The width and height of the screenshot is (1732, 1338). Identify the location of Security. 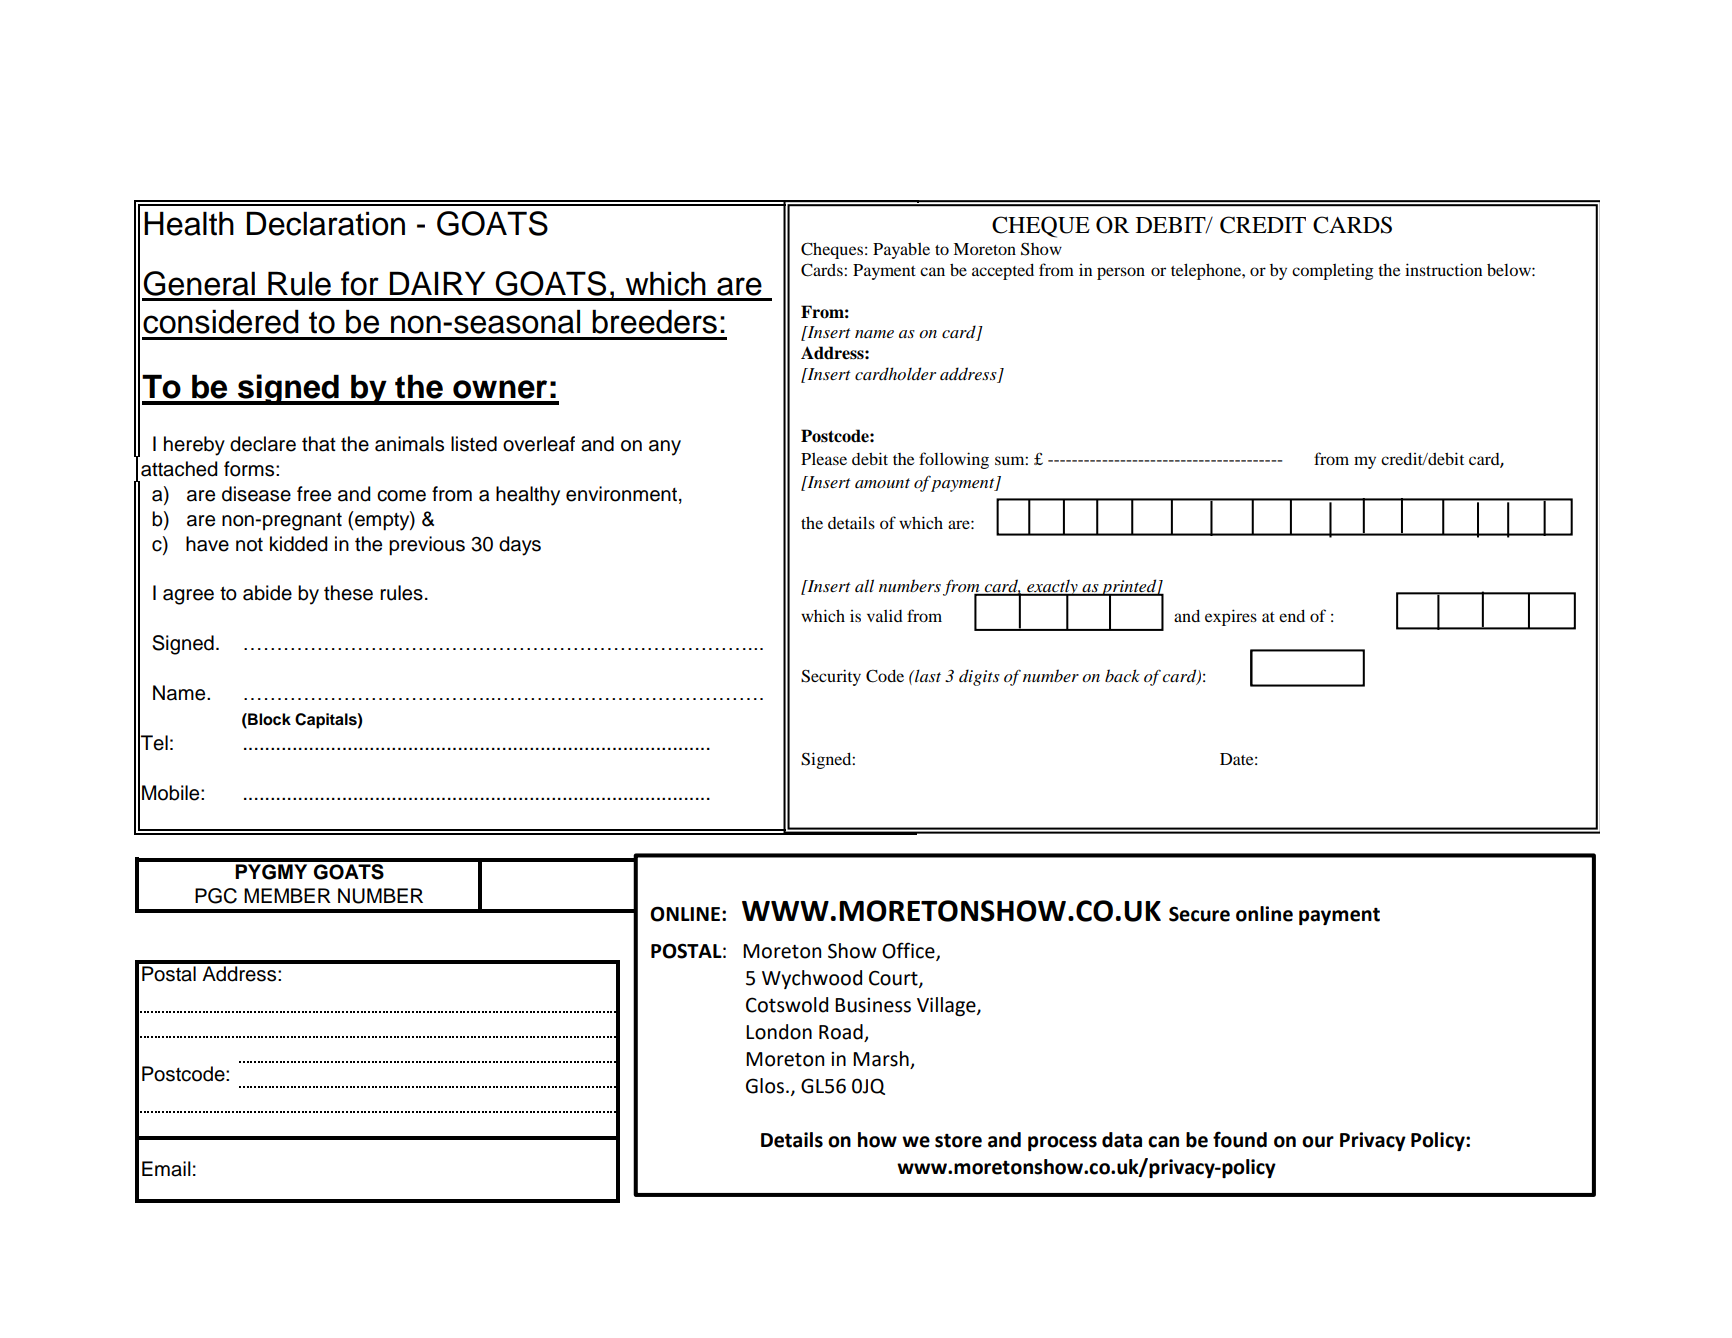
(831, 677).
